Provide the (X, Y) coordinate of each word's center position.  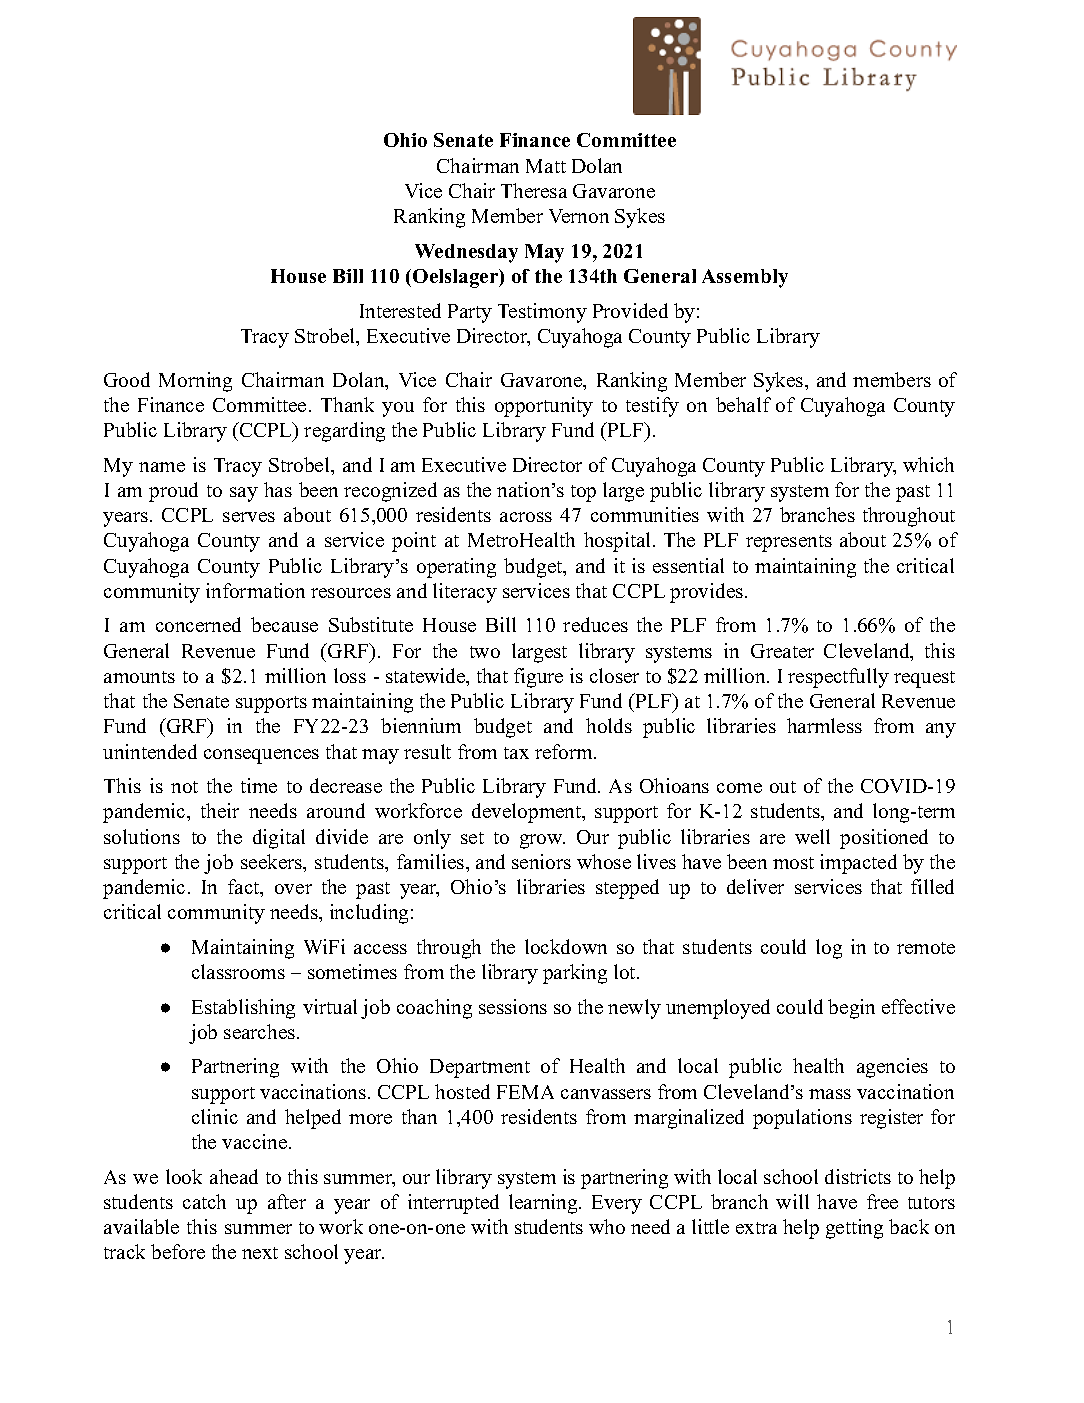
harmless (824, 725)
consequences (261, 756)
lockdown (566, 946)
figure (538, 678)
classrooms (238, 971)
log (829, 949)
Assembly (745, 278)
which (928, 464)
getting (854, 1229)
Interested (400, 310)
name (162, 467)
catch (204, 1201)
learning (544, 1204)
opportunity (544, 407)
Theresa (534, 190)
